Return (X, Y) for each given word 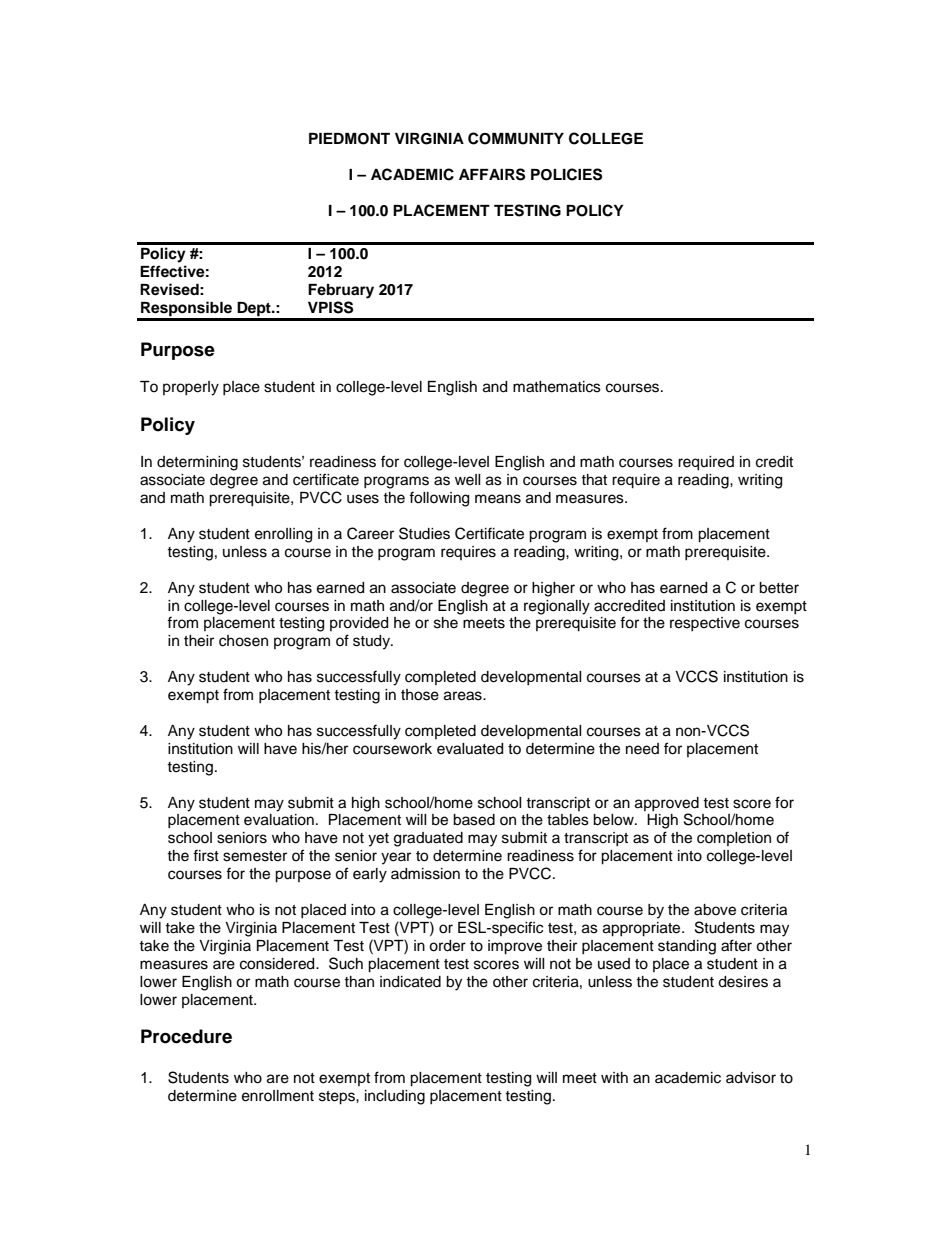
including (395, 1097)
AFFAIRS (492, 174)
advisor (751, 1078)
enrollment (278, 1096)
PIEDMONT (349, 139)
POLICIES (566, 174)
